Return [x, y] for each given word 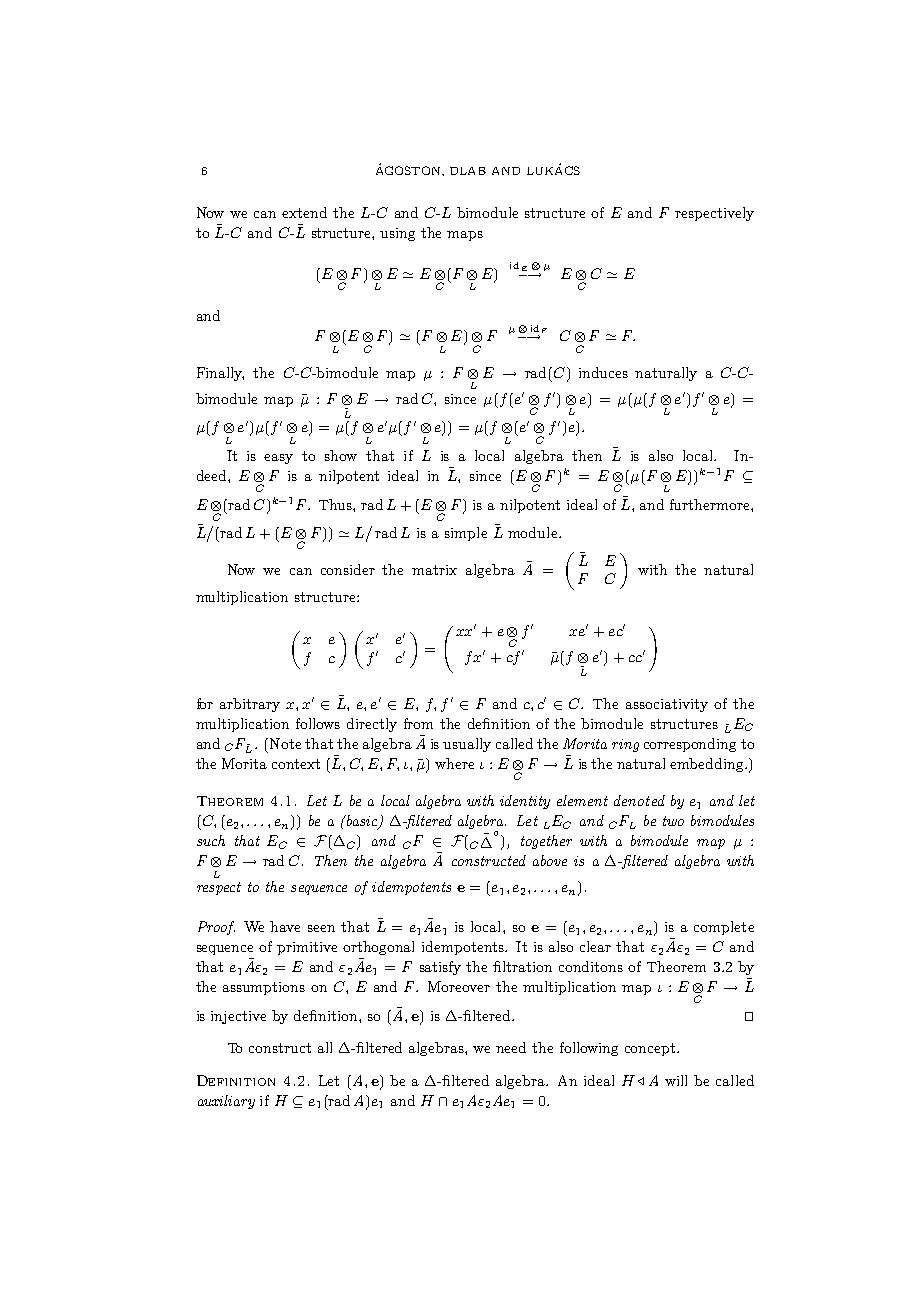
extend [304, 212]
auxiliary [226, 1102]
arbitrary [250, 705]
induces [603, 372]
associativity [667, 705]
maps [465, 236]
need [511, 1047]
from [418, 723]
